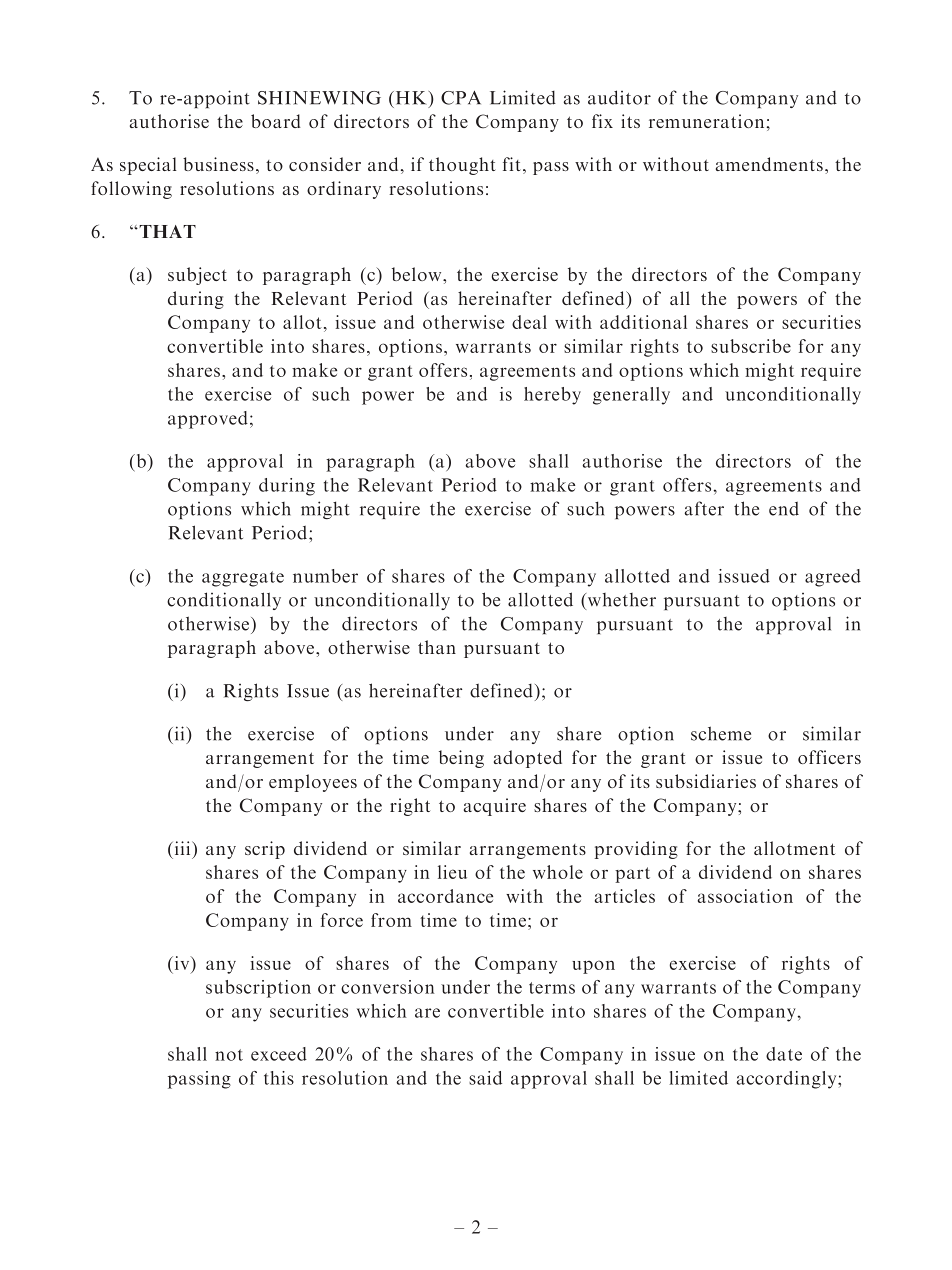 Image resolution: width=952 pixels, height=1270 pixels. I want to click on not, so click(229, 1055).
